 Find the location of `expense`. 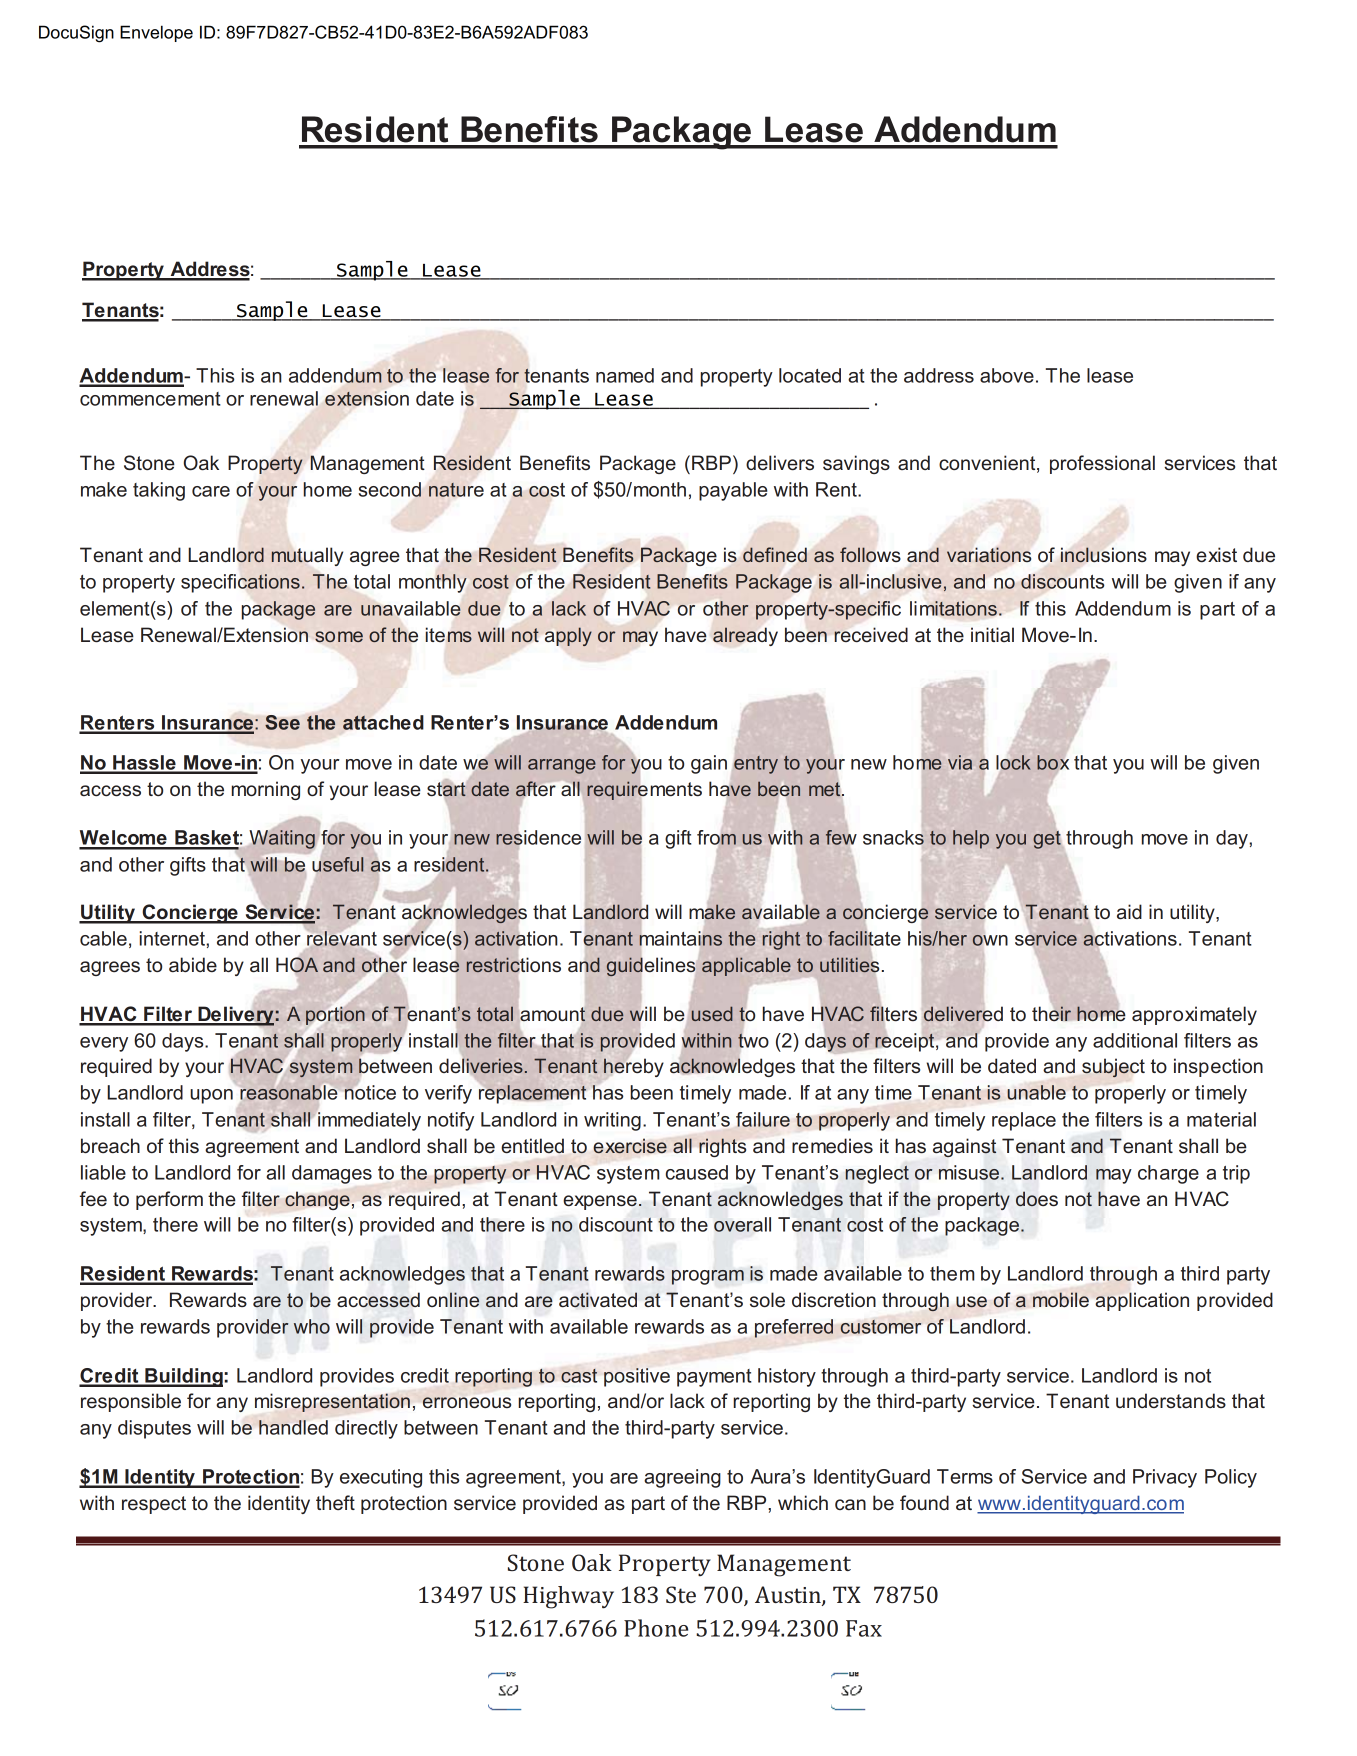

expense is located at coordinates (600, 1202).
